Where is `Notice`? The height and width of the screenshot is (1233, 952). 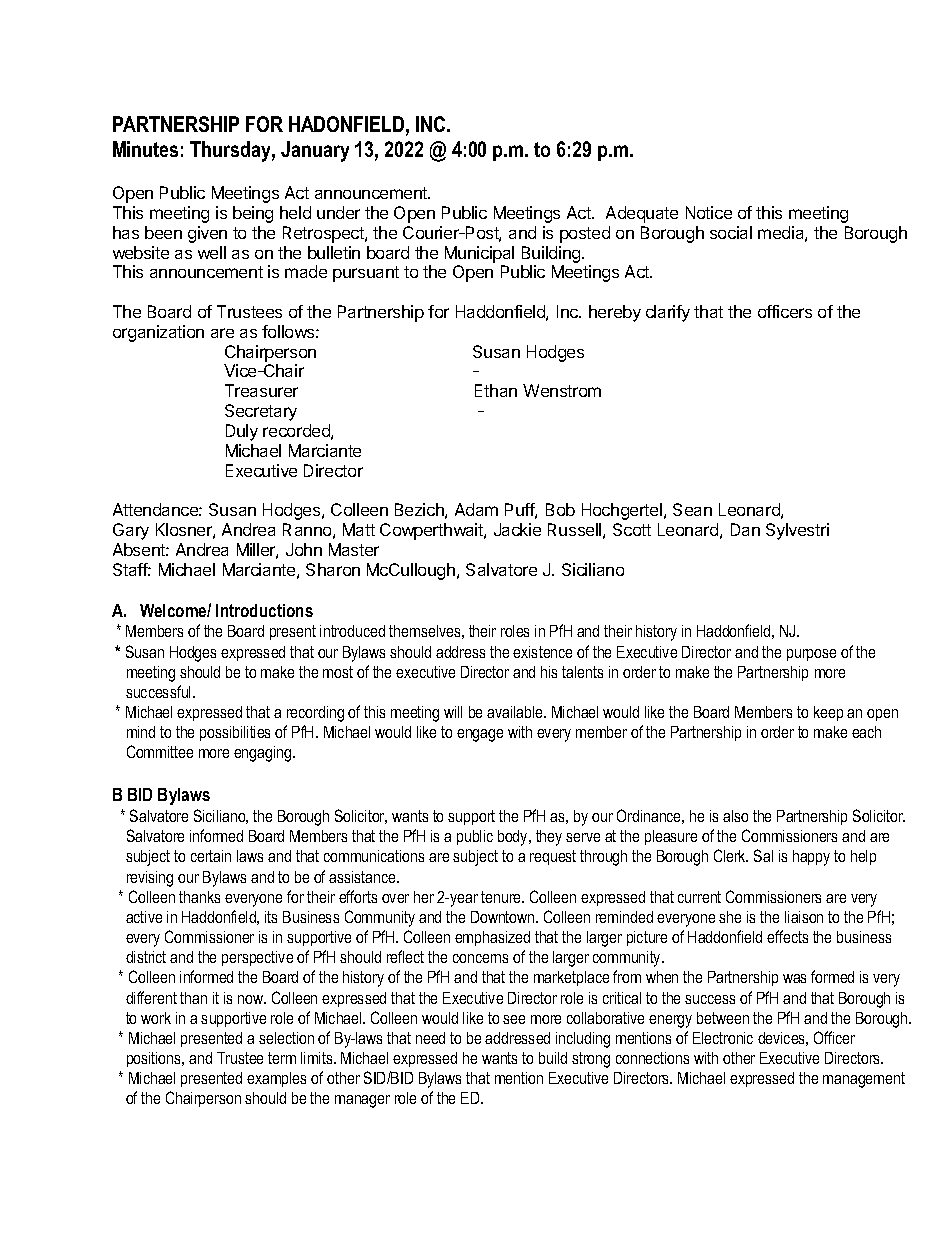
Notice is located at coordinates (709, 212).
